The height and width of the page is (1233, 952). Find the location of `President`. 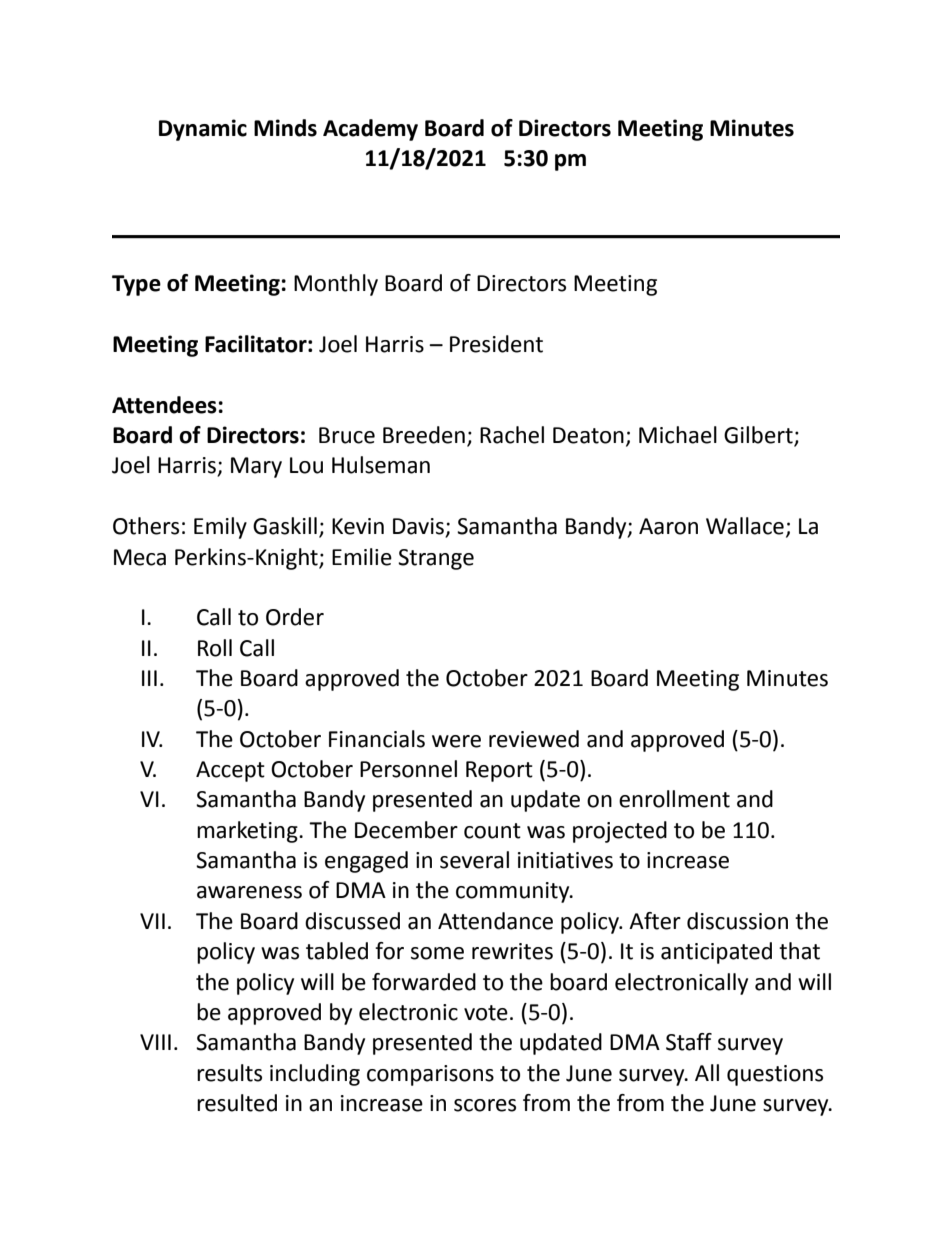

President is located at coordinates (496, 344).
